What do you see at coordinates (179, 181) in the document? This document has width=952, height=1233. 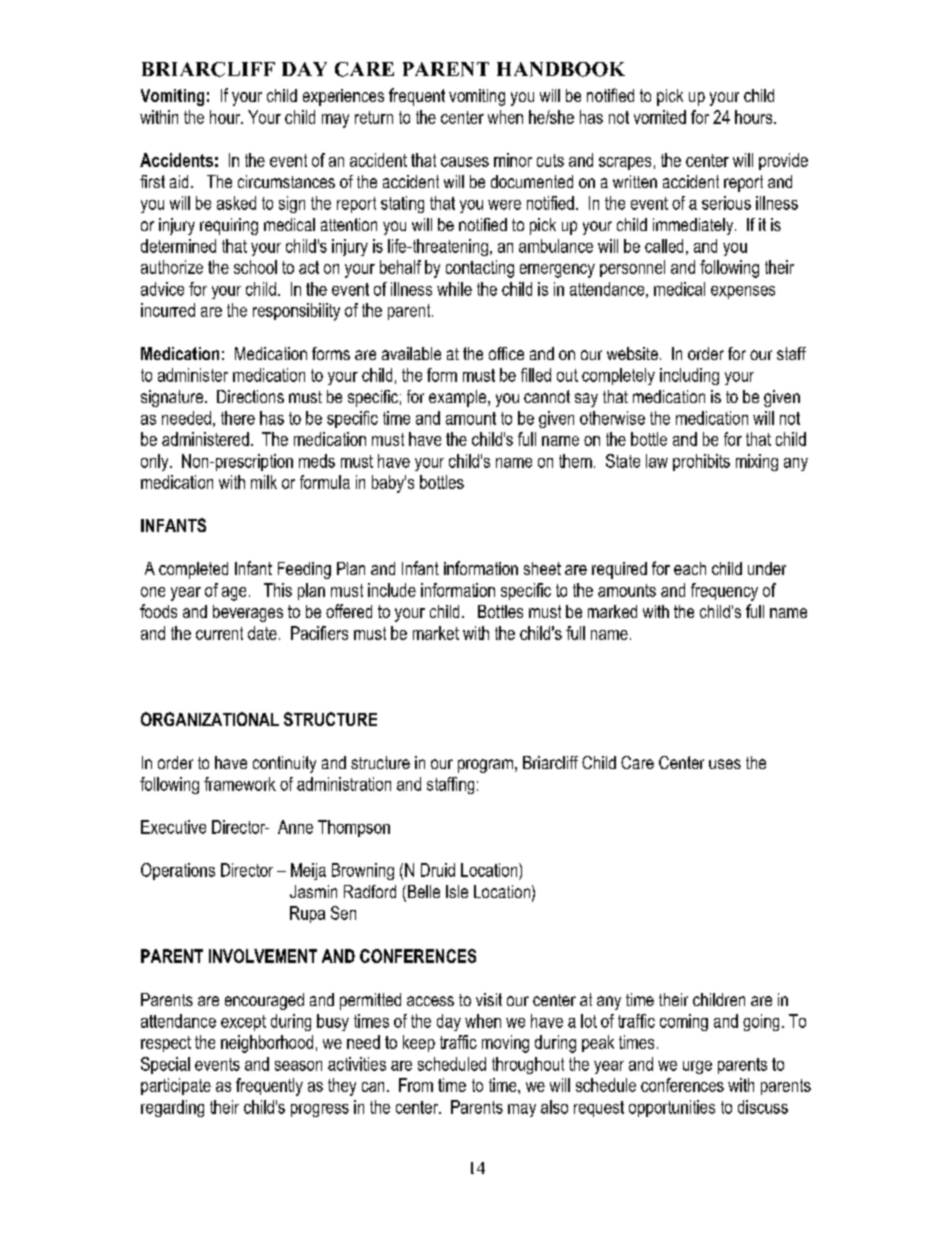 I see `aid` at bounding box center [179, 181].
